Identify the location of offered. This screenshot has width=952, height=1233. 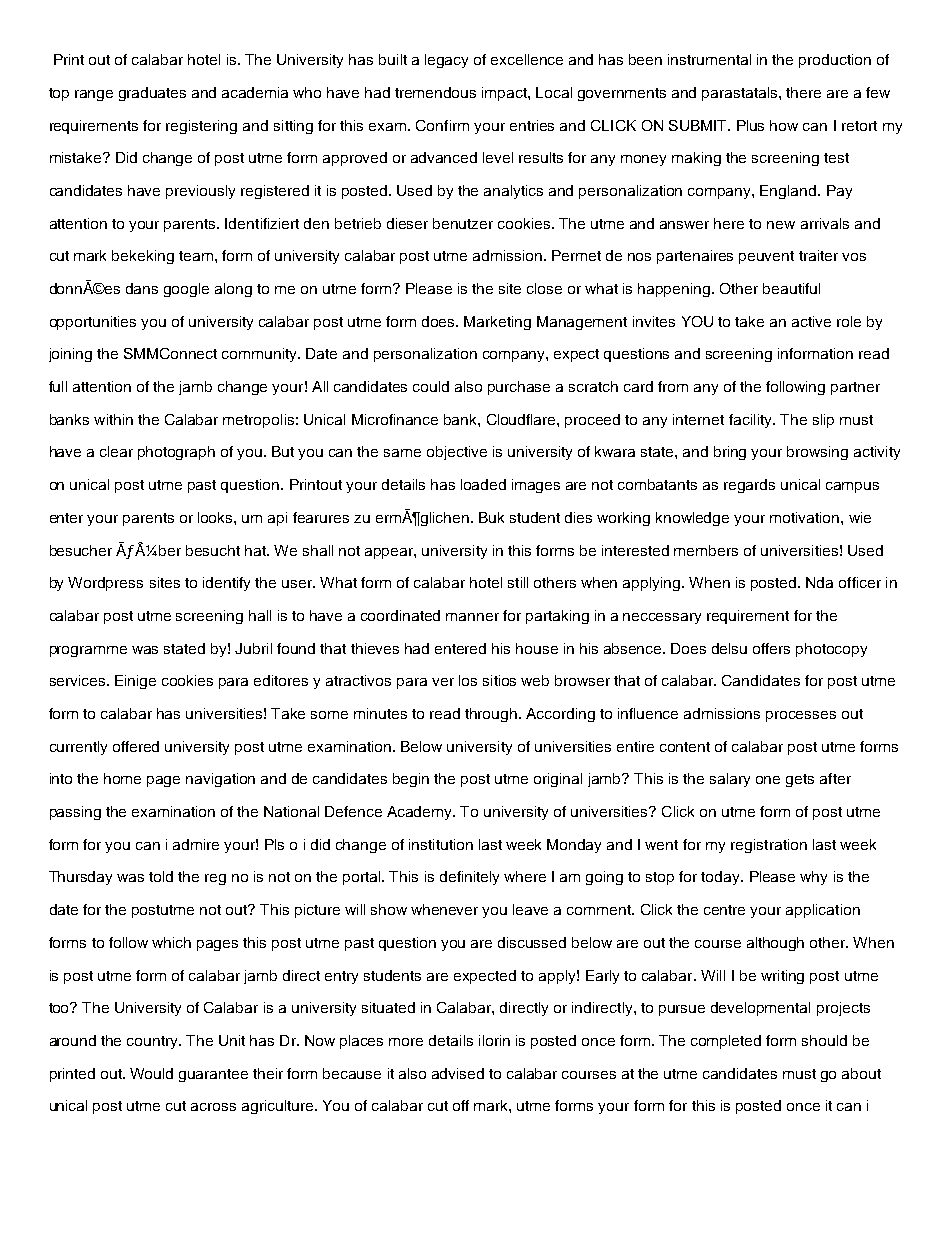
(136, 746).
